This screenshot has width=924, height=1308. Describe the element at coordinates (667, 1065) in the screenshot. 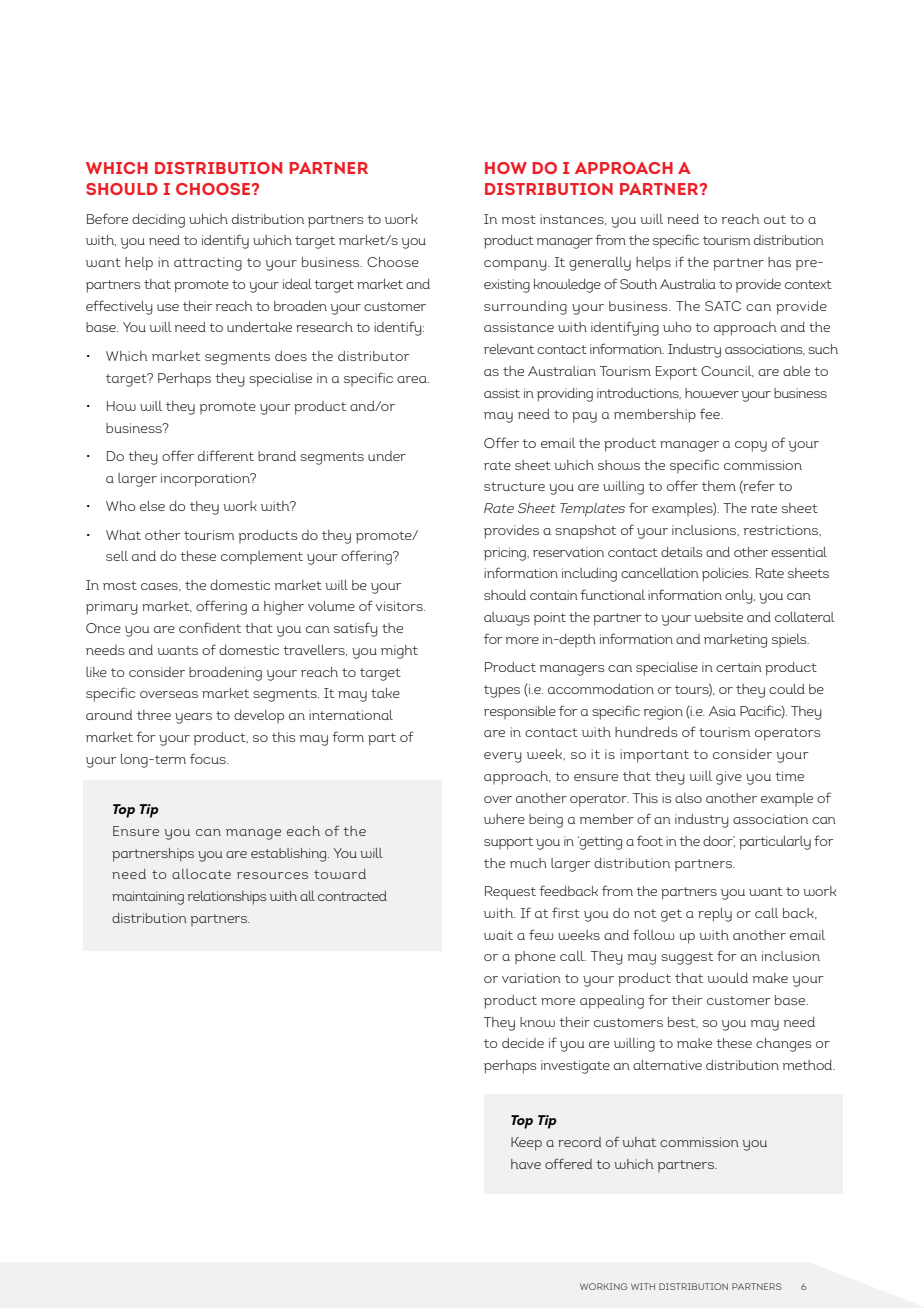

I see `alternative` at that location.
